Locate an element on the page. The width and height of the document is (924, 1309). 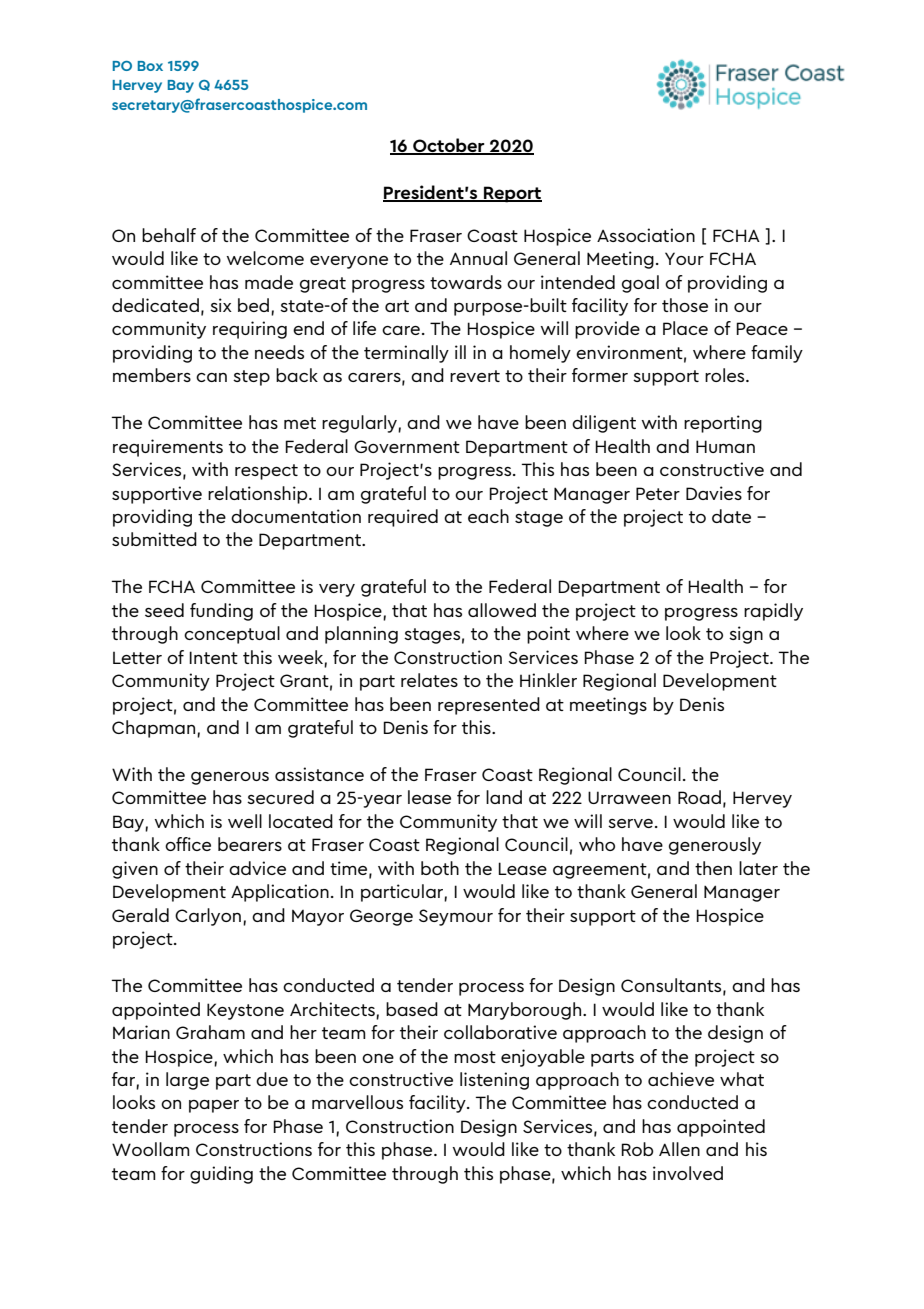
October is located at coordinates (449, 146).
